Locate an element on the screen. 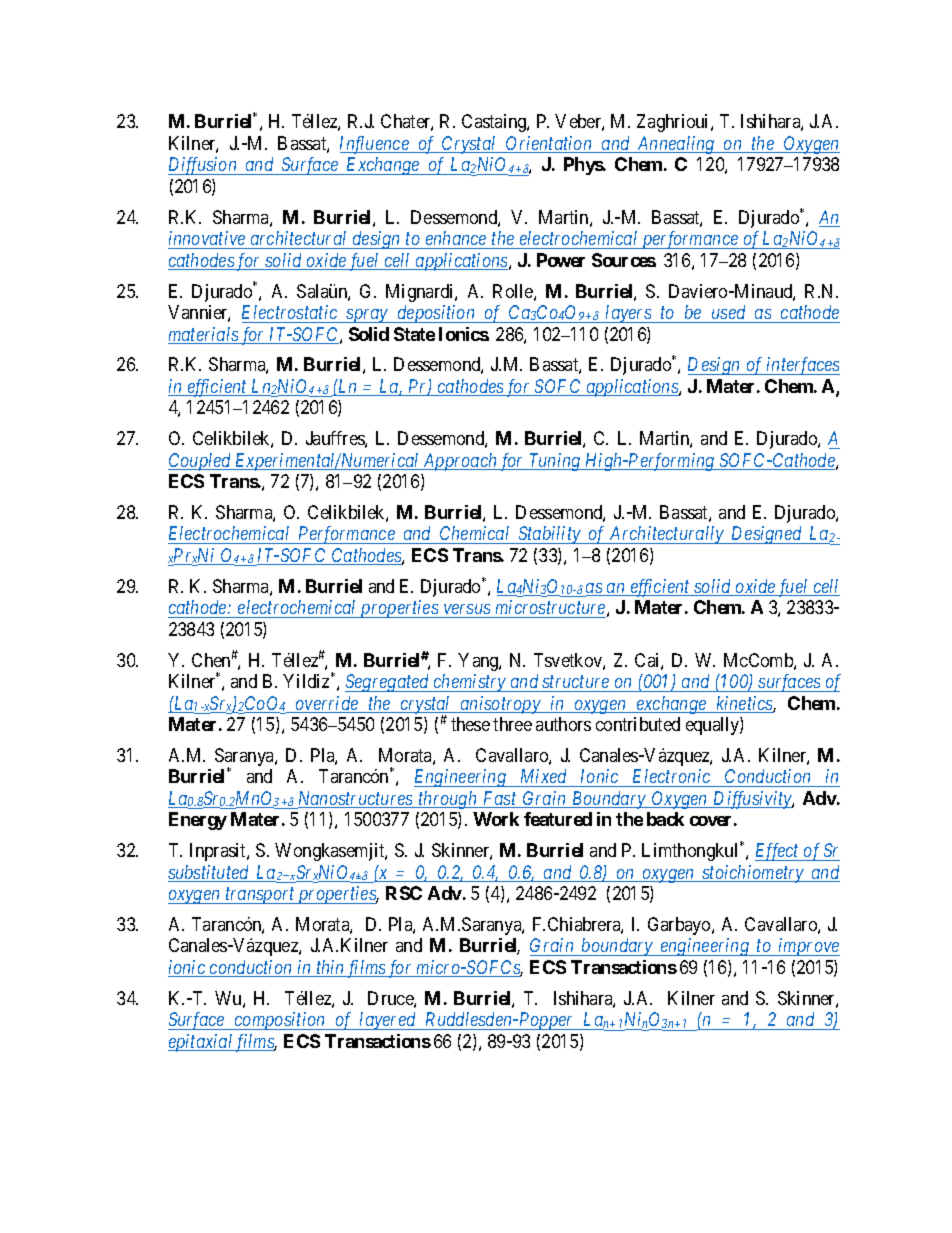 The height and width of the screenshot is (1233, 952). override is located at coordinates (327, 704).
